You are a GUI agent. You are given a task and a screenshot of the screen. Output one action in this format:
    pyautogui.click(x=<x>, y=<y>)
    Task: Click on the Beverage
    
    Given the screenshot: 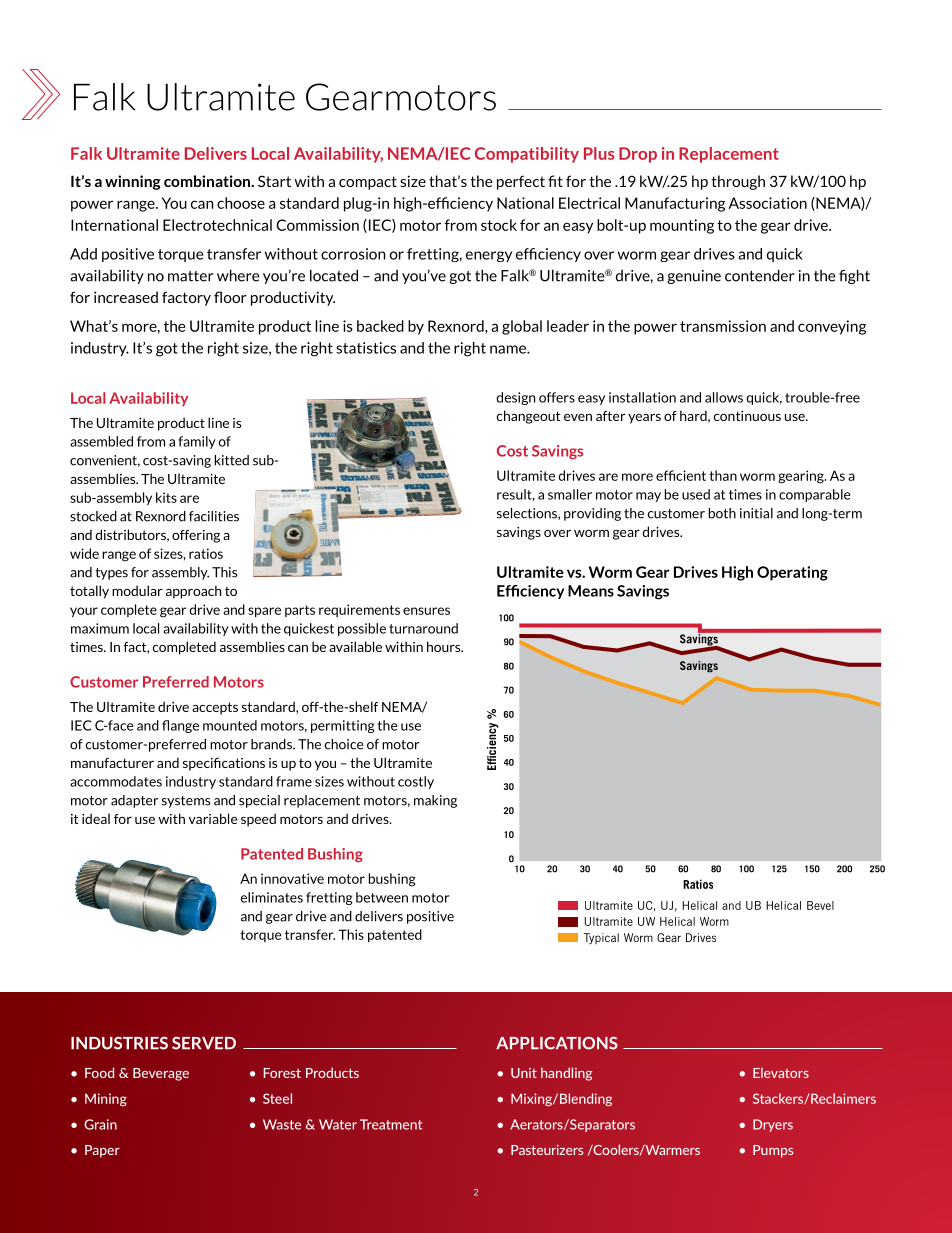 What is the action you would take?
    pyautogui.click(x=161, y=1074)
